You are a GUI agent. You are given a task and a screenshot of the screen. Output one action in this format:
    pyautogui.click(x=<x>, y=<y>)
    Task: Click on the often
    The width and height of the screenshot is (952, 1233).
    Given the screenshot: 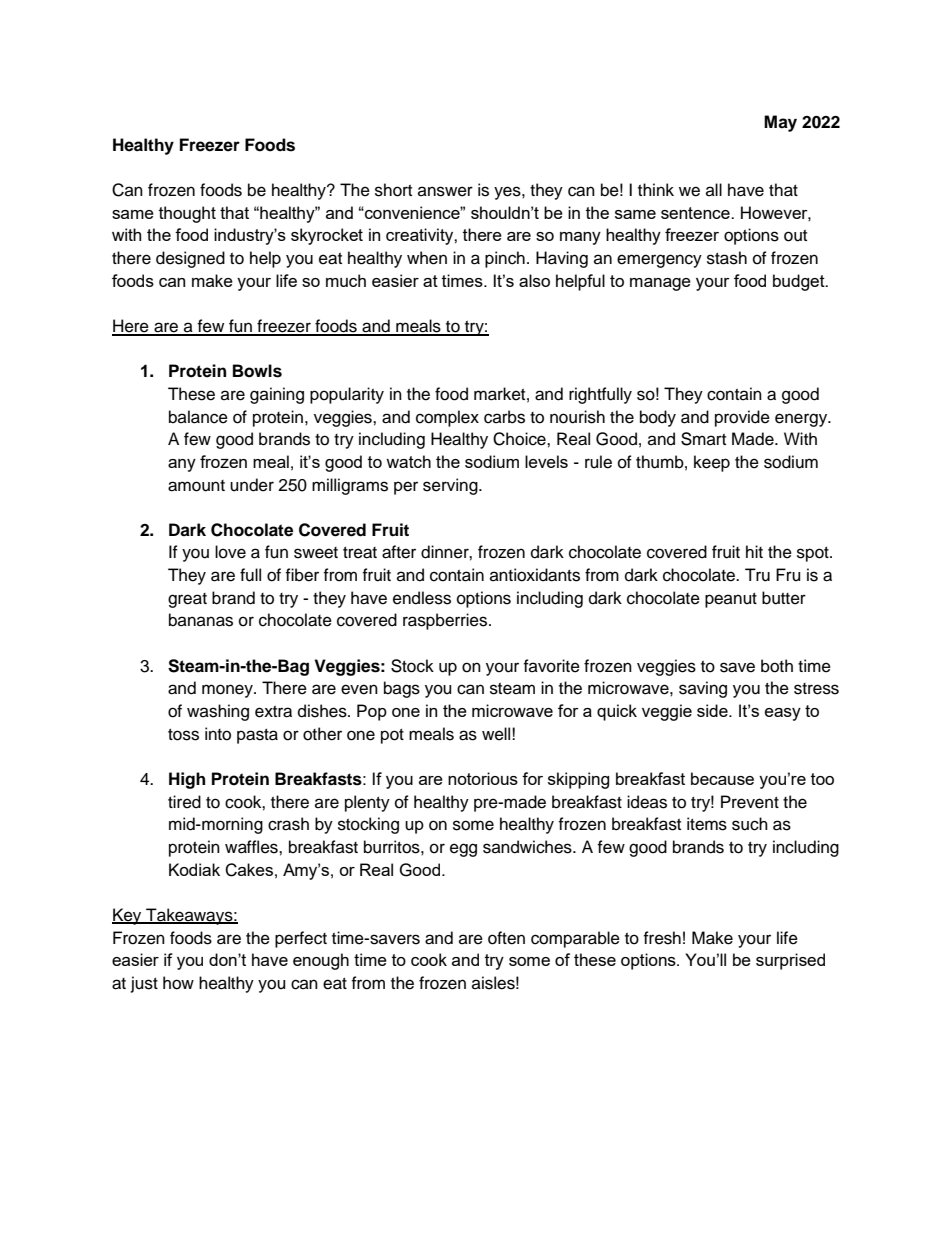 What is the action you would take?
    pyautogui.click(x=506, y=938)
